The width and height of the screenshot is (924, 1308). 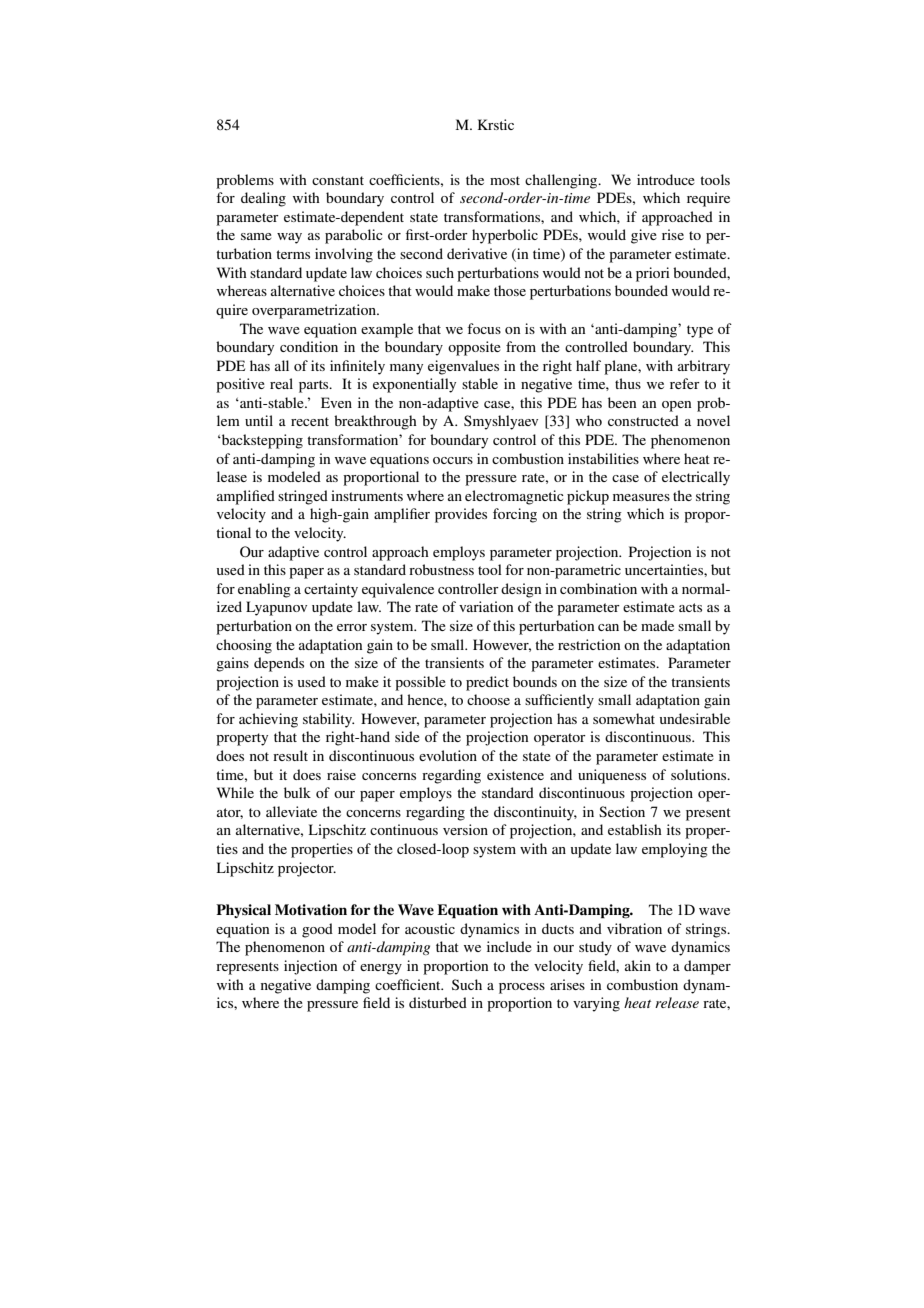 What do you see at coordinates (486, 606) in the screenshot?
I see `variation` at bounding box center [486, 606].
